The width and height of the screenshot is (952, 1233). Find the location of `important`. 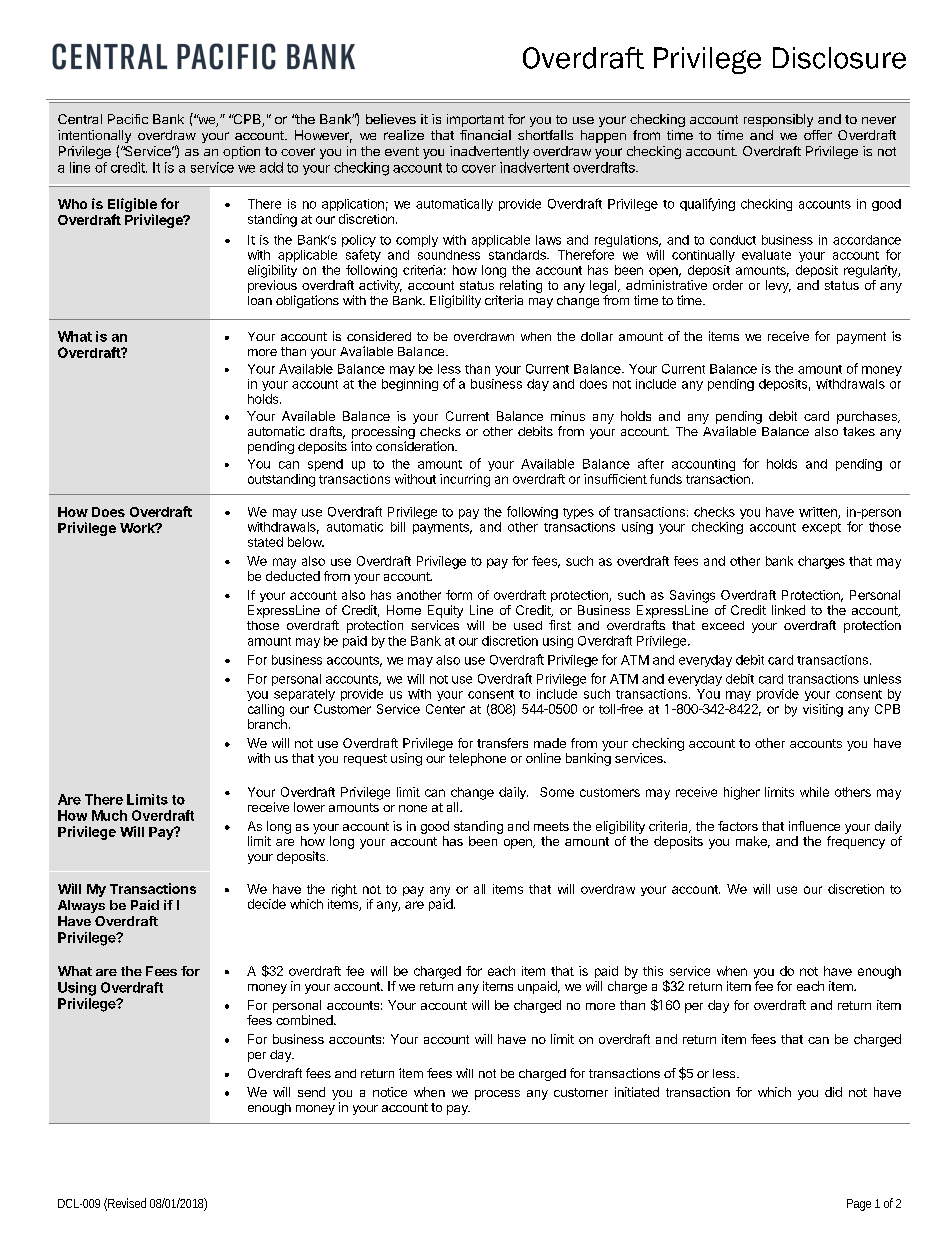

important is located at coordinates (475, 120).
